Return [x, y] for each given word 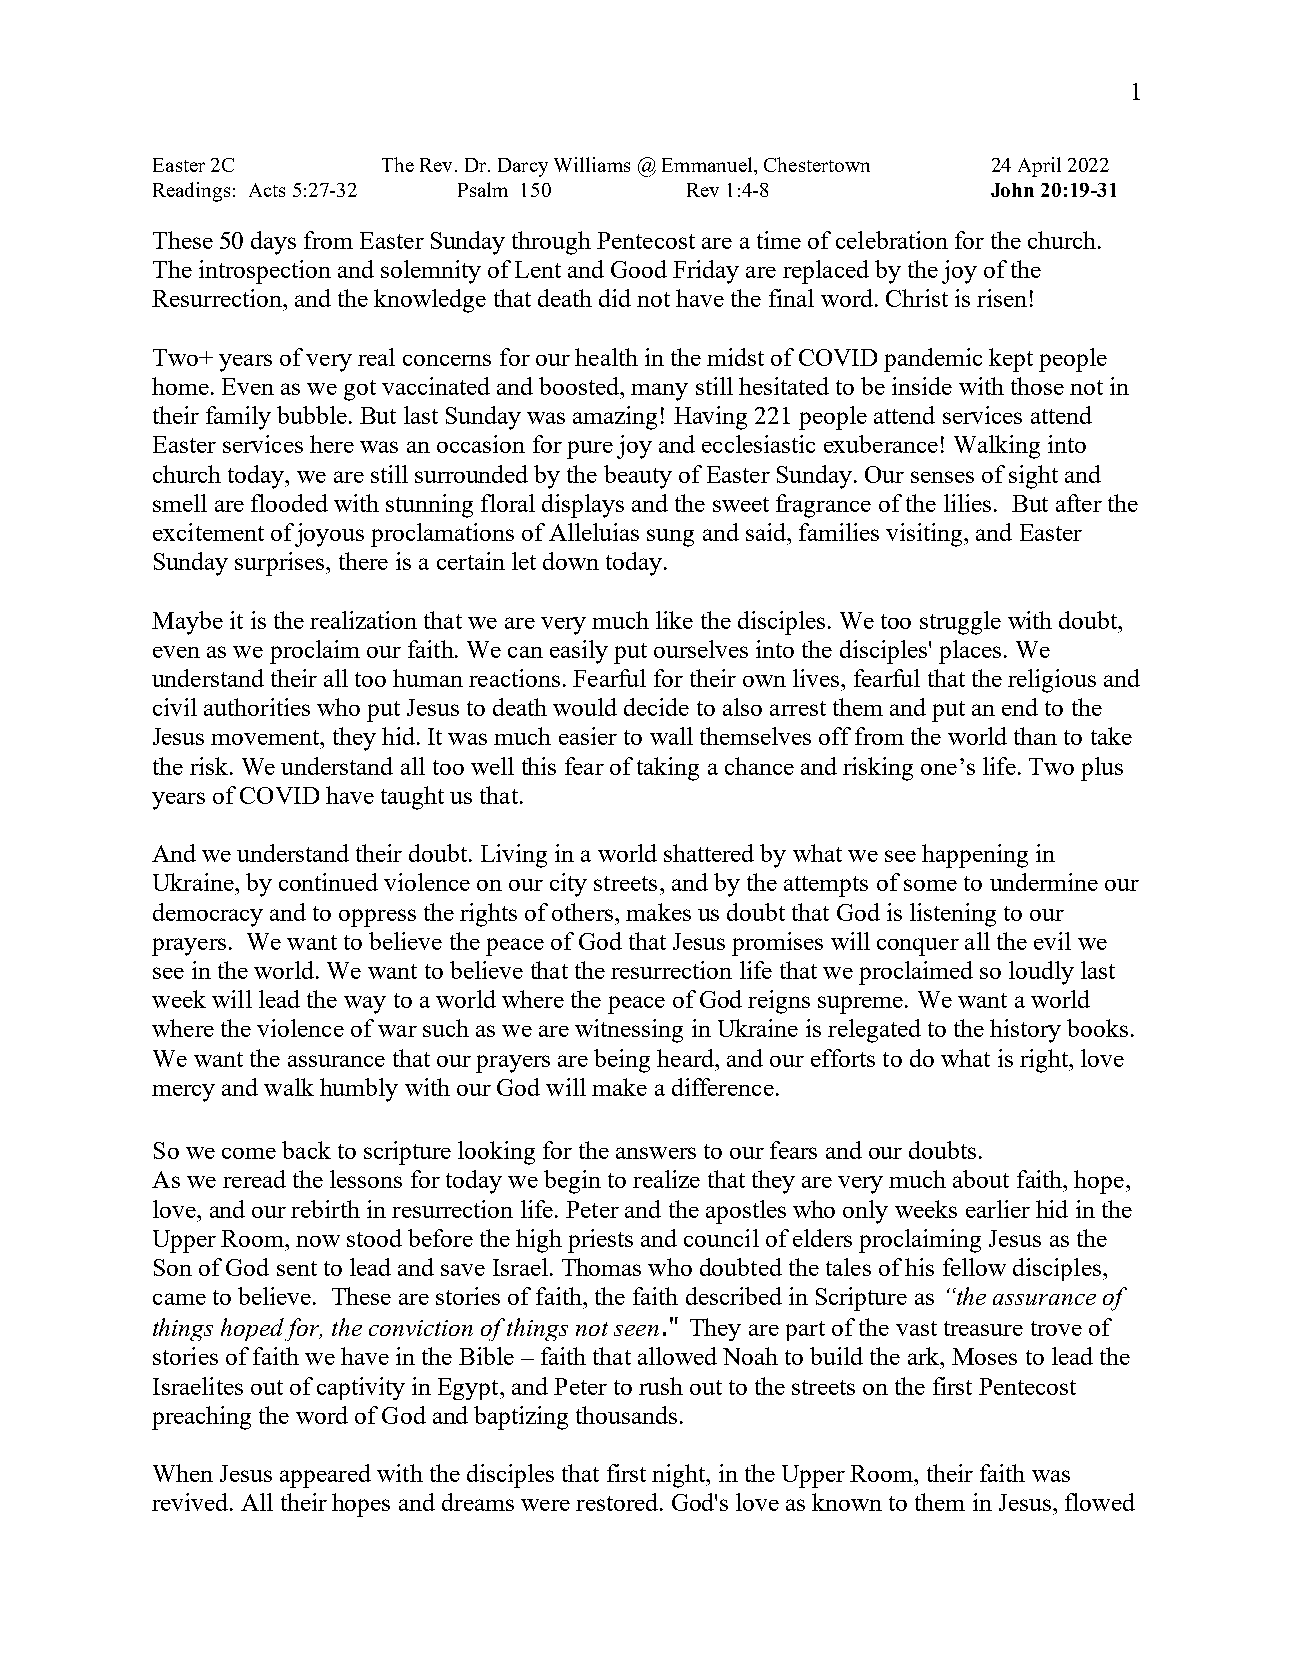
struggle [960, 623]
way [365, 1005]
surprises [281, 564]
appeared [325, 1476]
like [674, 620]
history [1025, 1031]
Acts [267, 190]
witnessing [629, 1031]
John [1012, 190]
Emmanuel [708, 164]
